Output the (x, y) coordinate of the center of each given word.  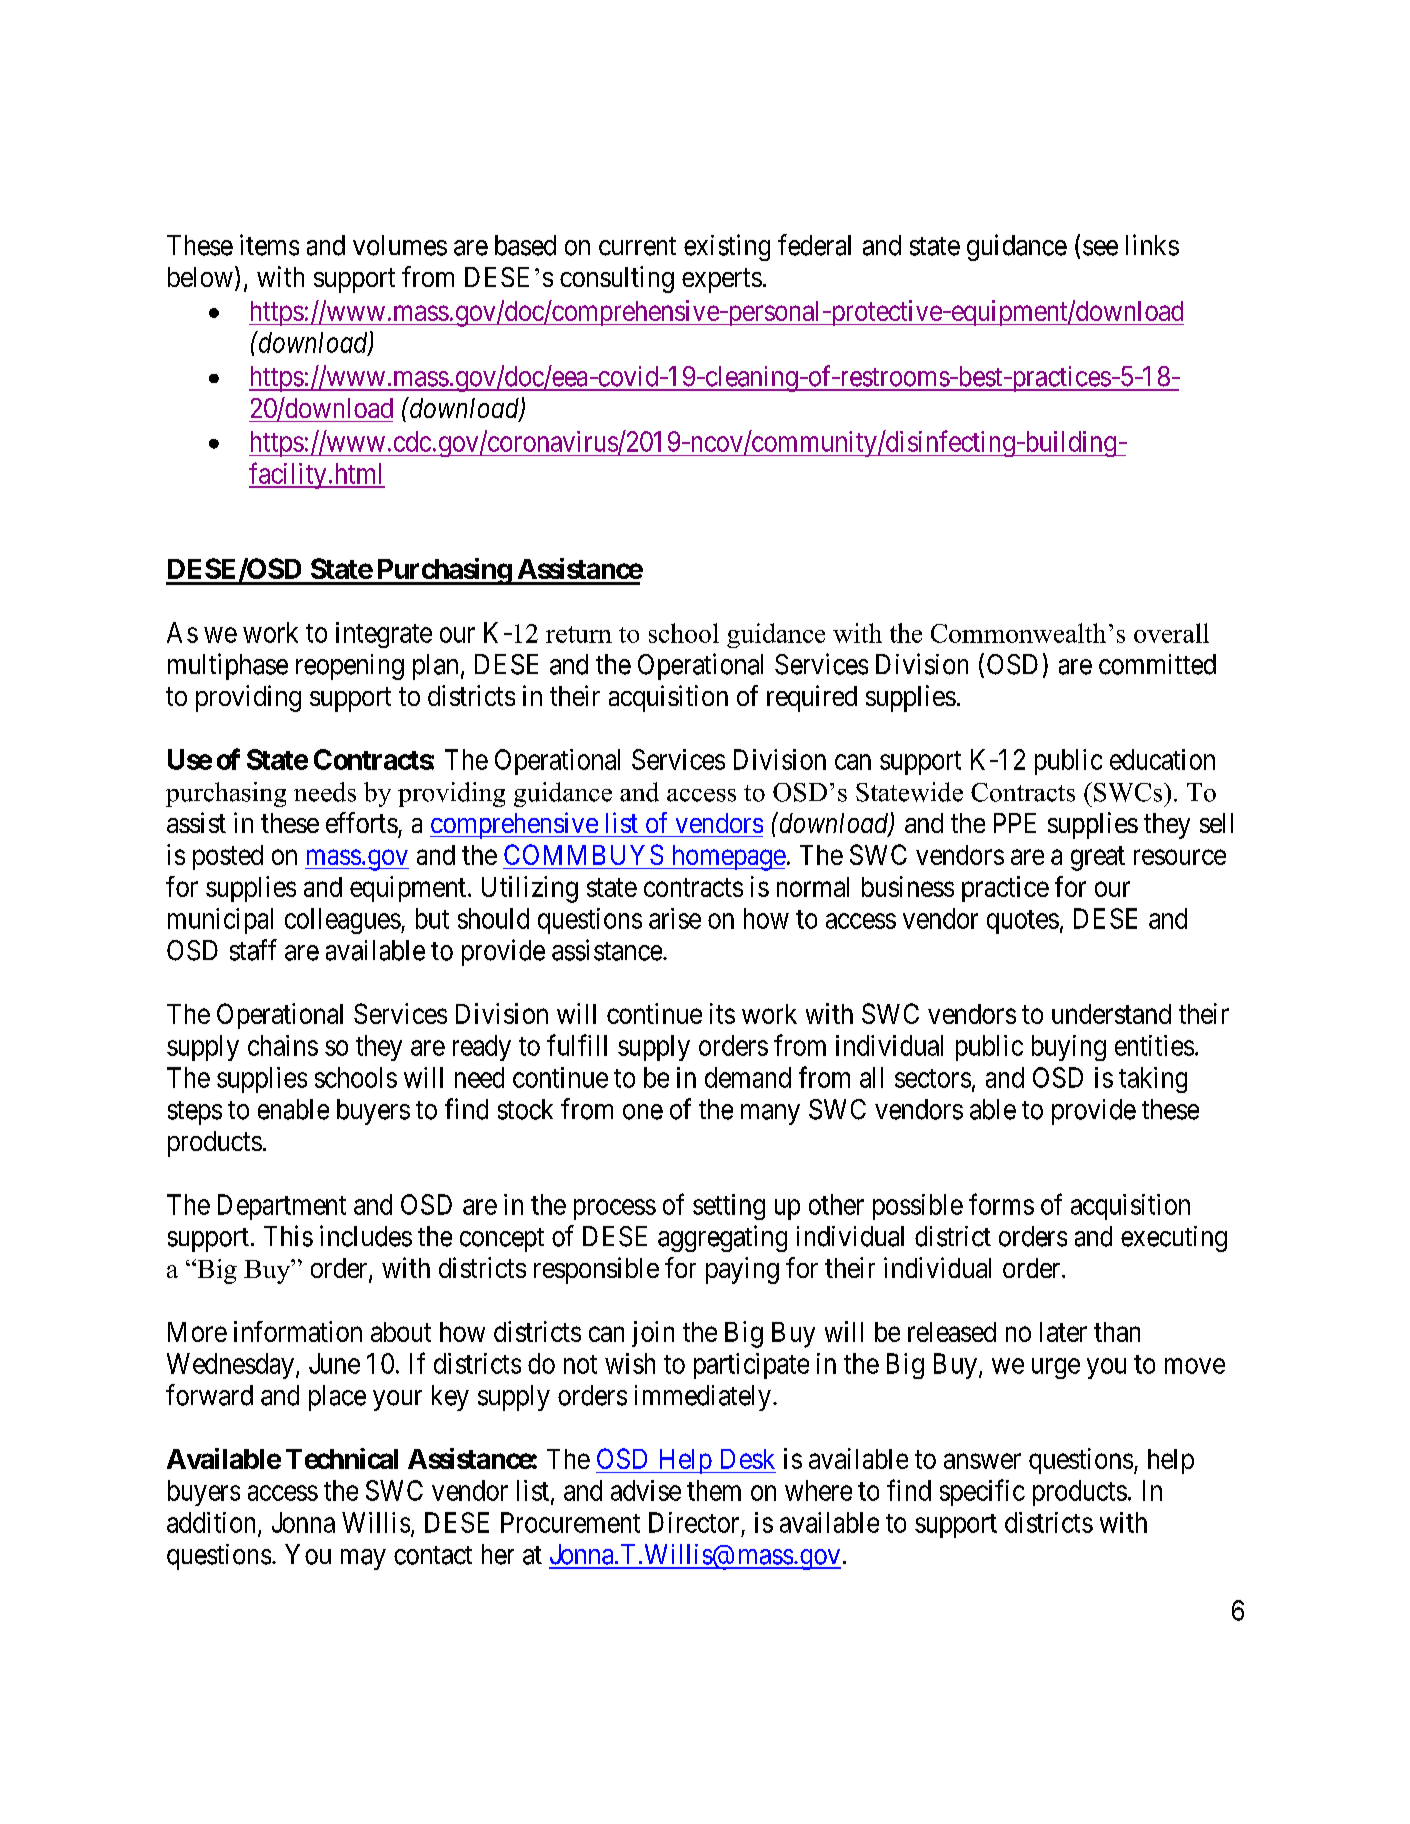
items (269, 245)
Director (694, 1522)
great (1098, 858)
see (1100, 248)
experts (722, 280)
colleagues (343, 921)
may (363, 1559)
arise (675, 918)
